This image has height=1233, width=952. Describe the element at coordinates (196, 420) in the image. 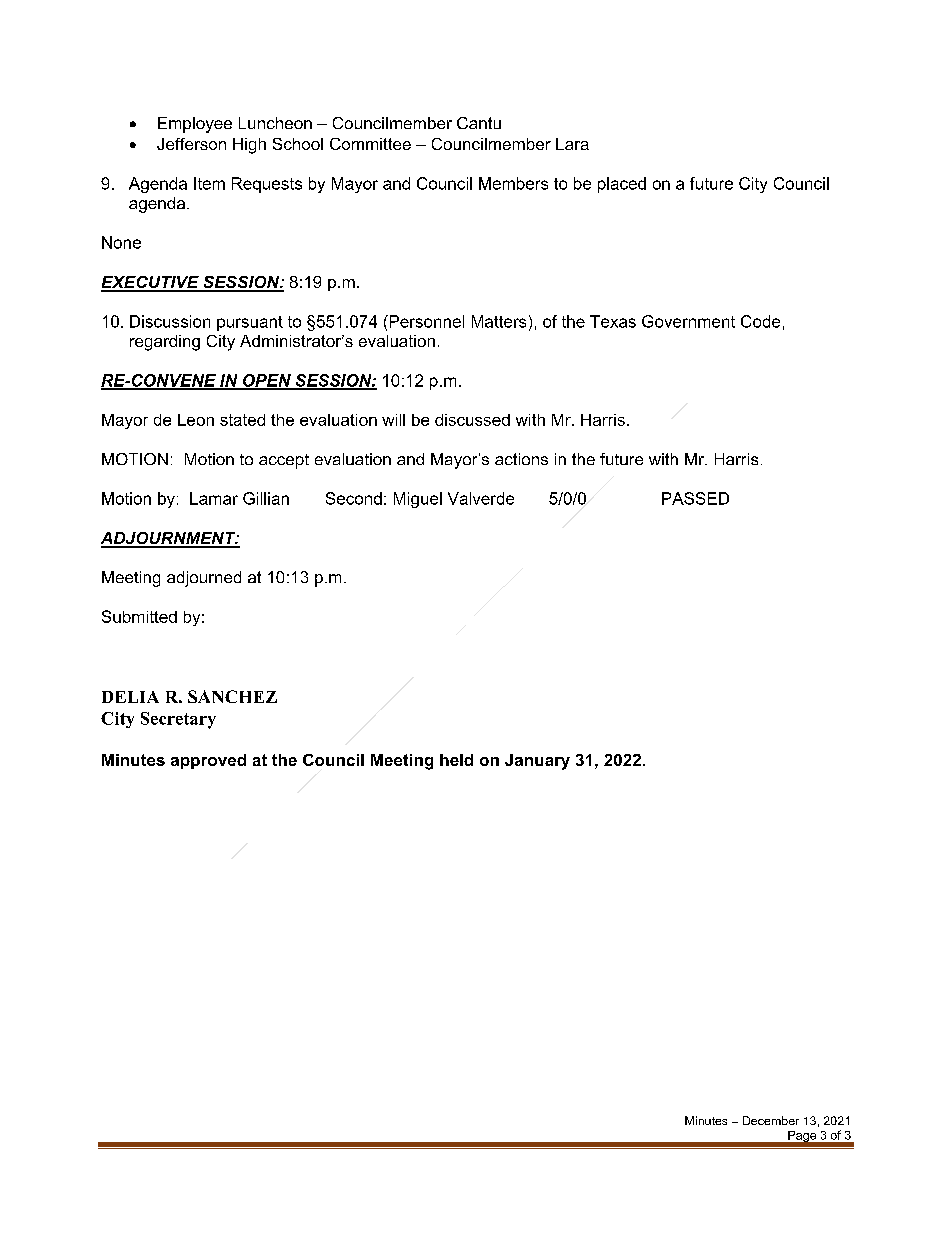

I see `Leon` at that location.
